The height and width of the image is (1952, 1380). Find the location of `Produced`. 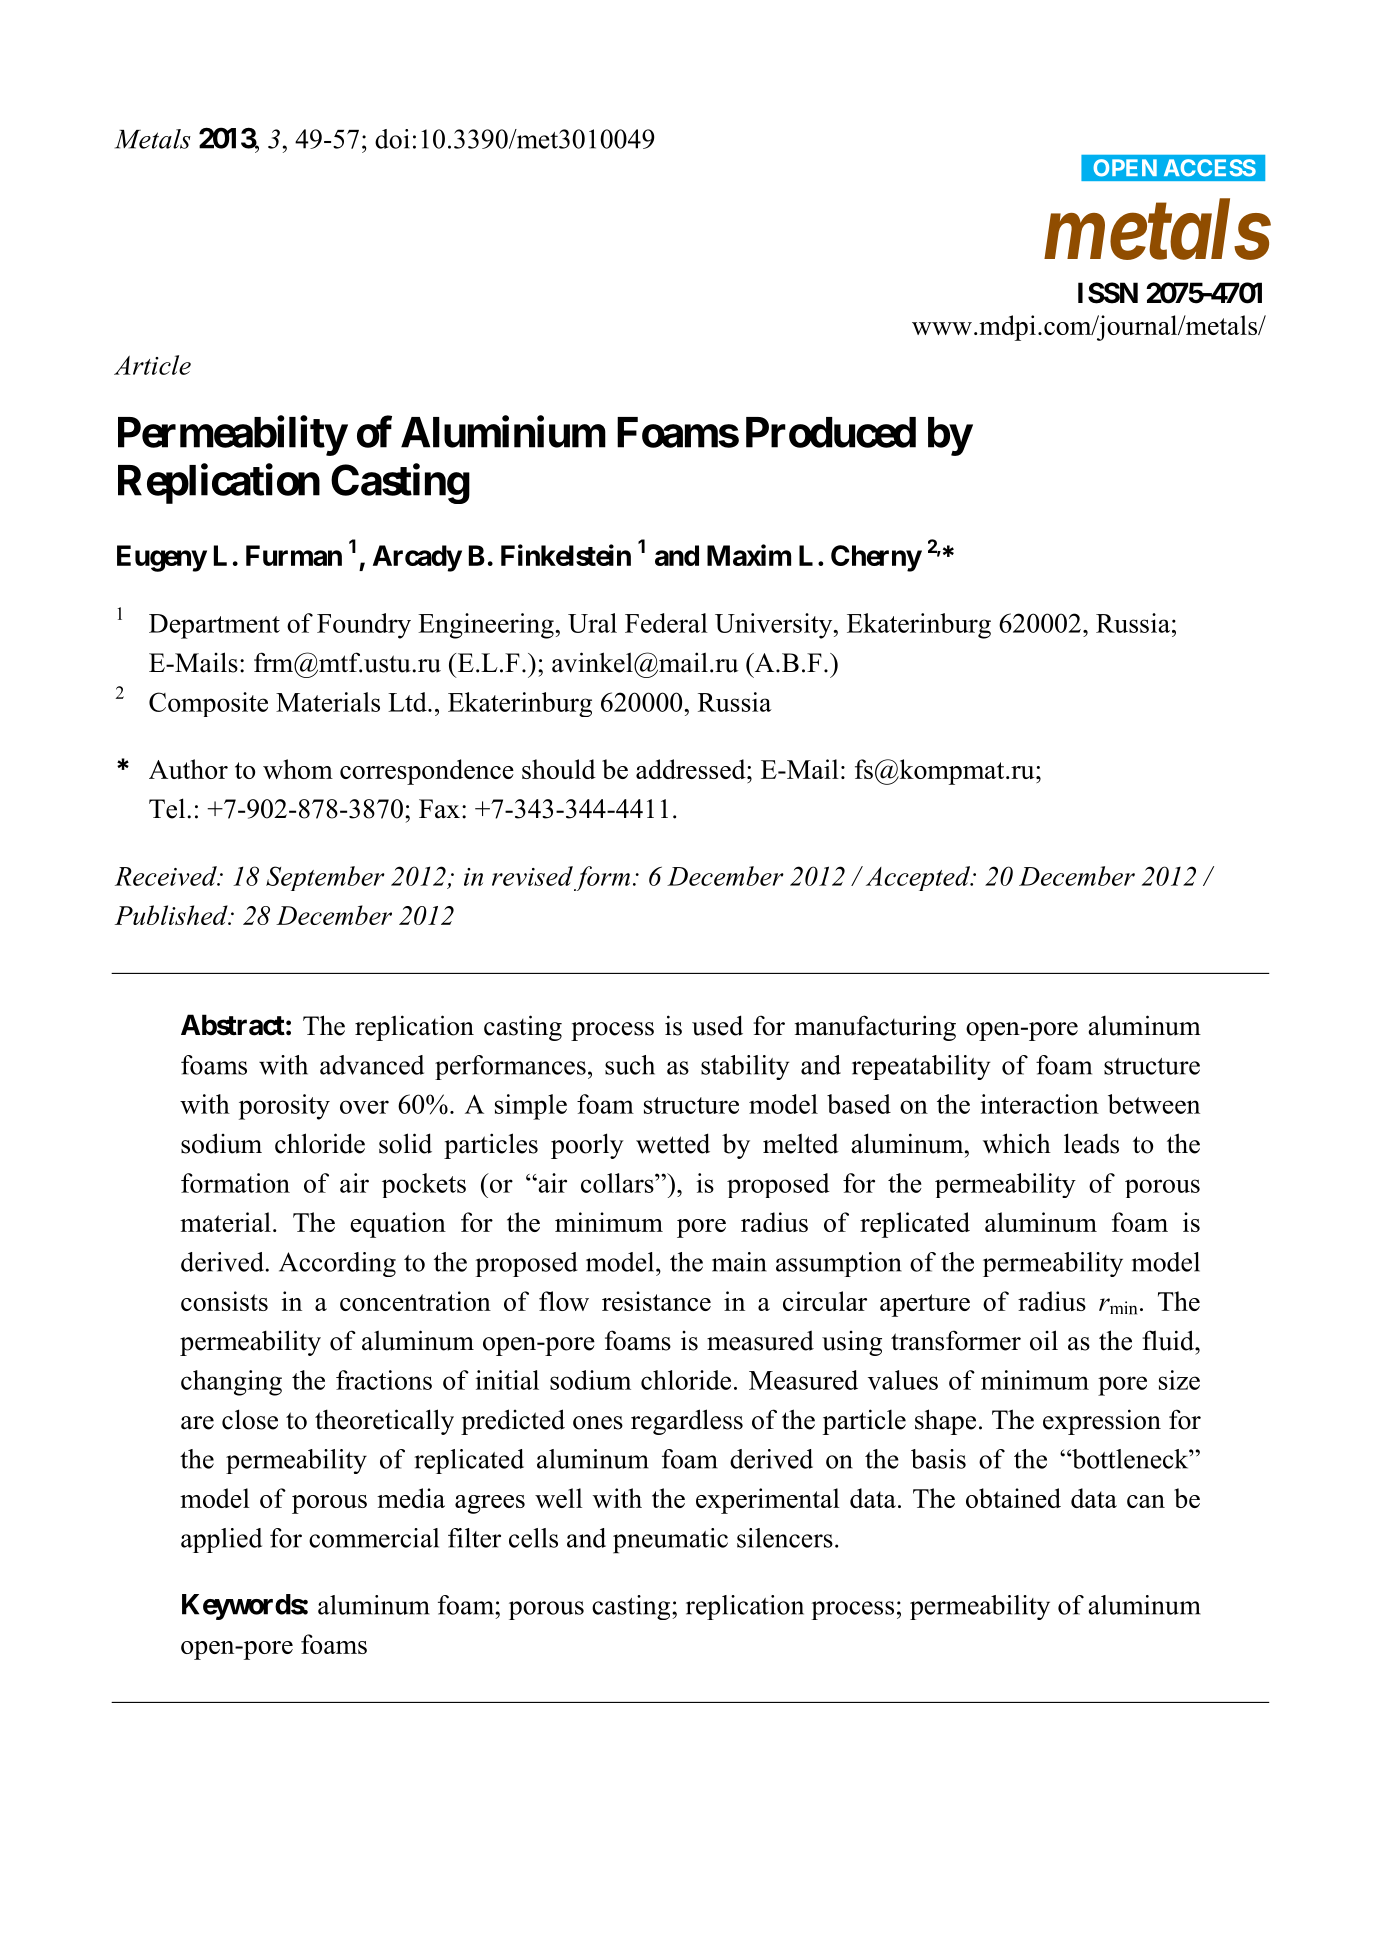

Produced is located at coordinates (831, 432).
